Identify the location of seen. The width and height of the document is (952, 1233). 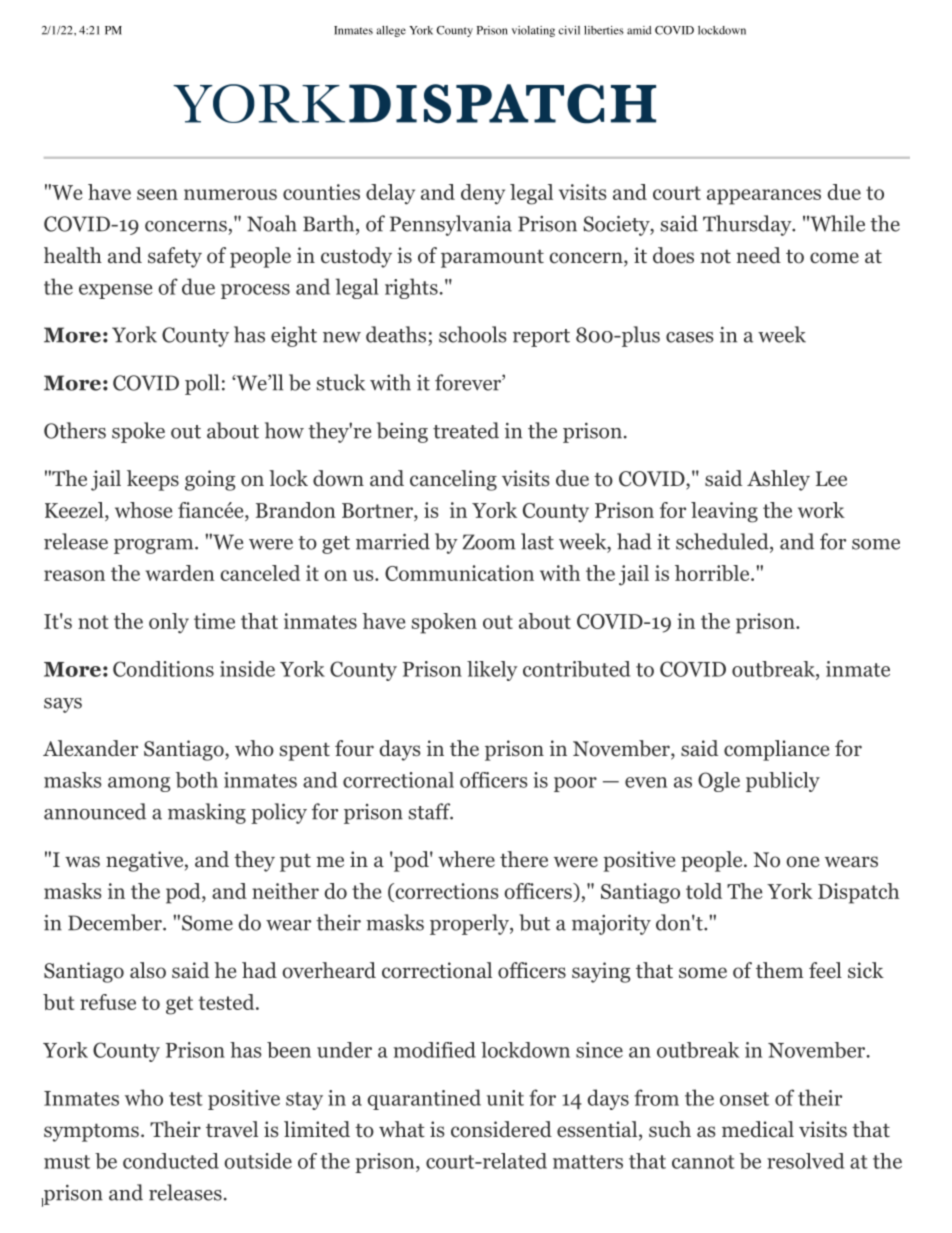
(157, 194).
